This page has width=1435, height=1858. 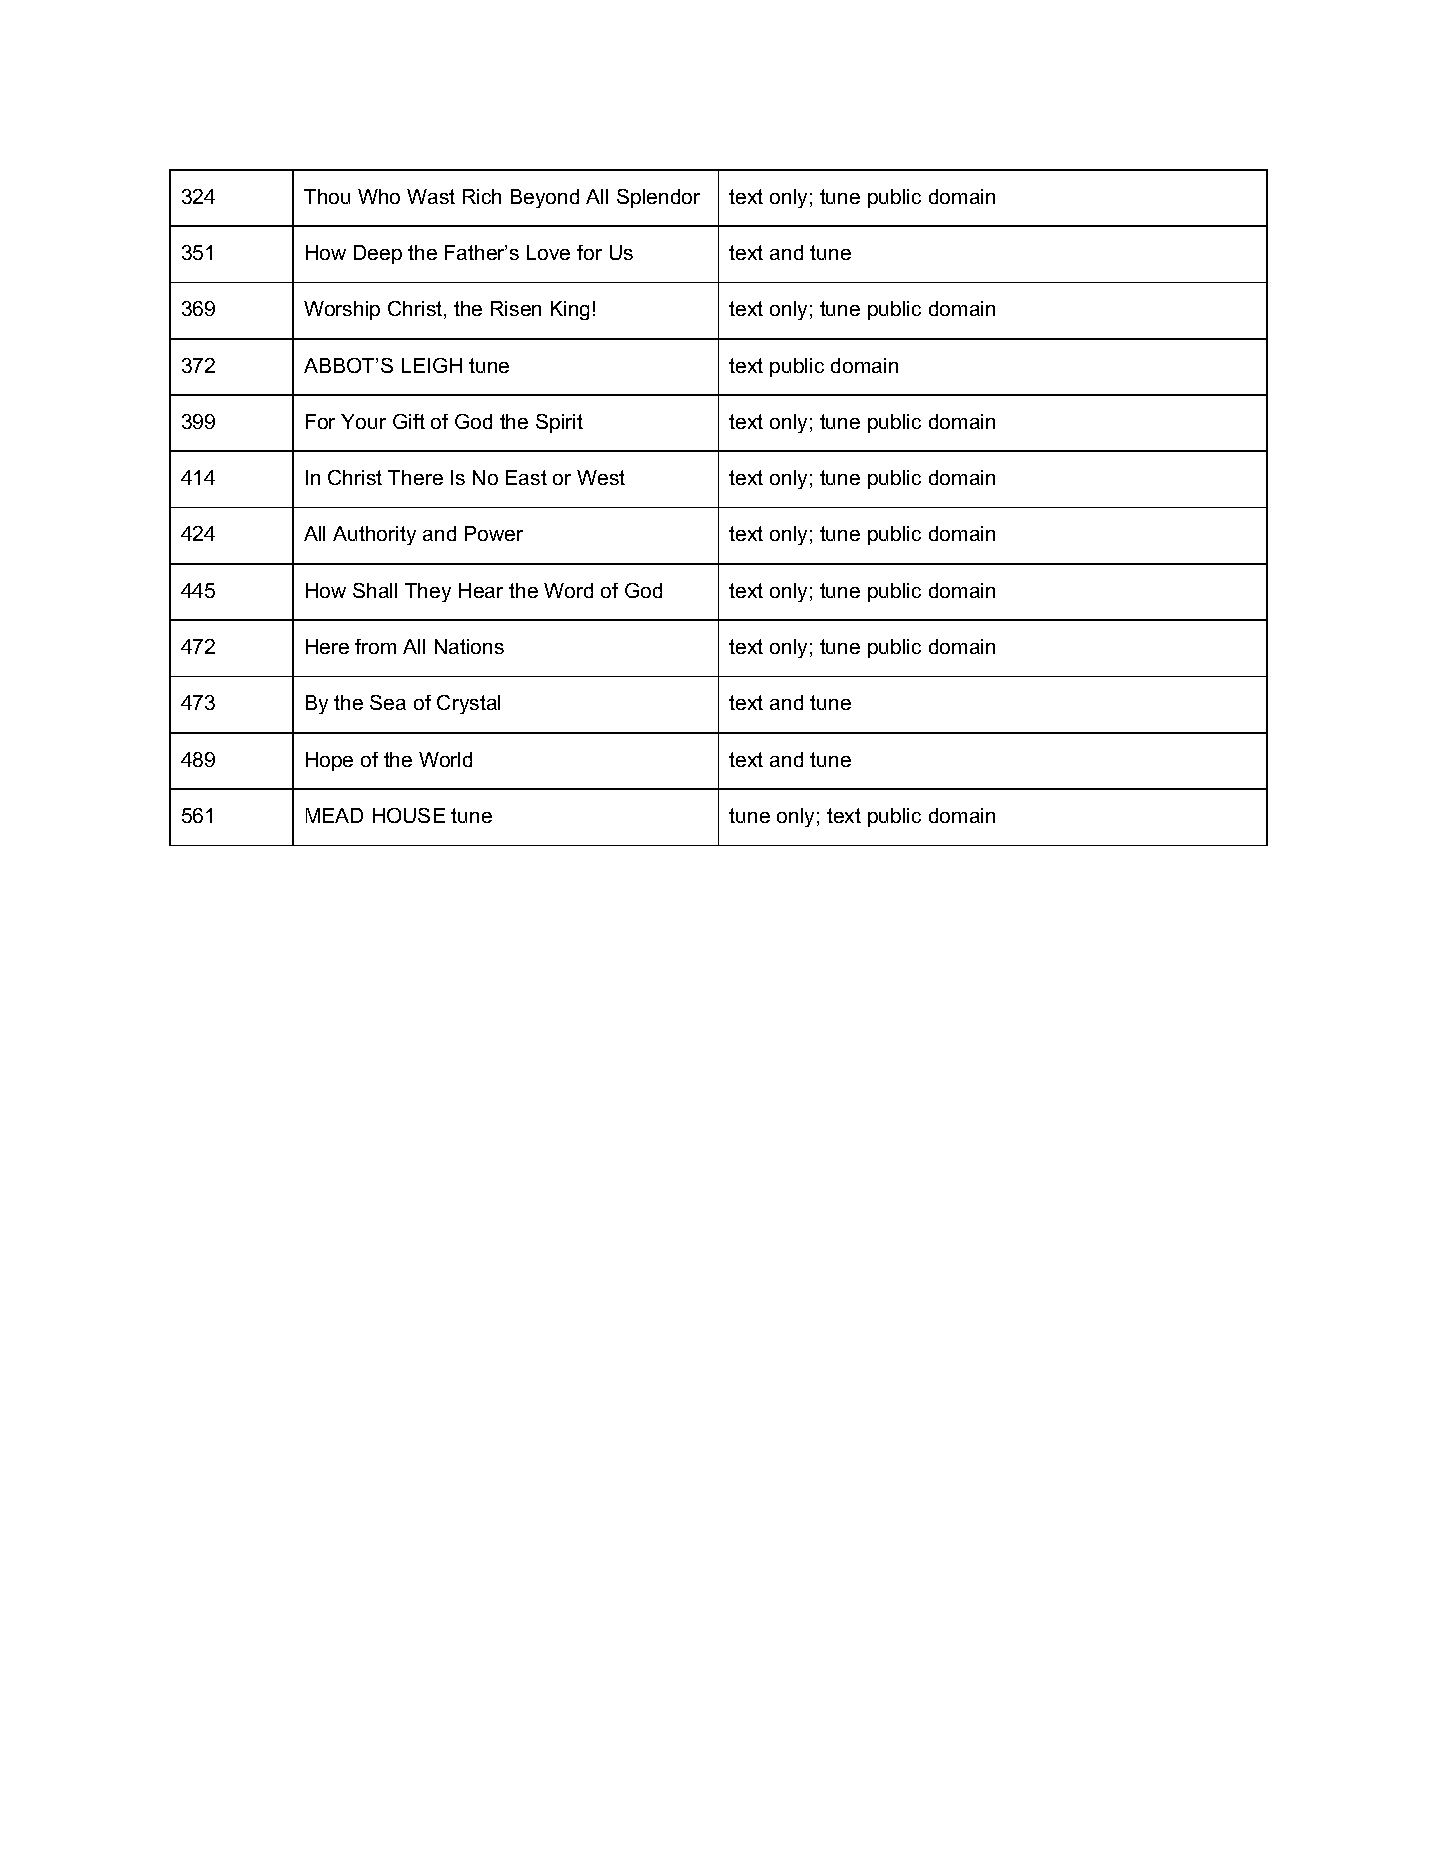 I want to click on Risen, so click(x=516, y=308).
